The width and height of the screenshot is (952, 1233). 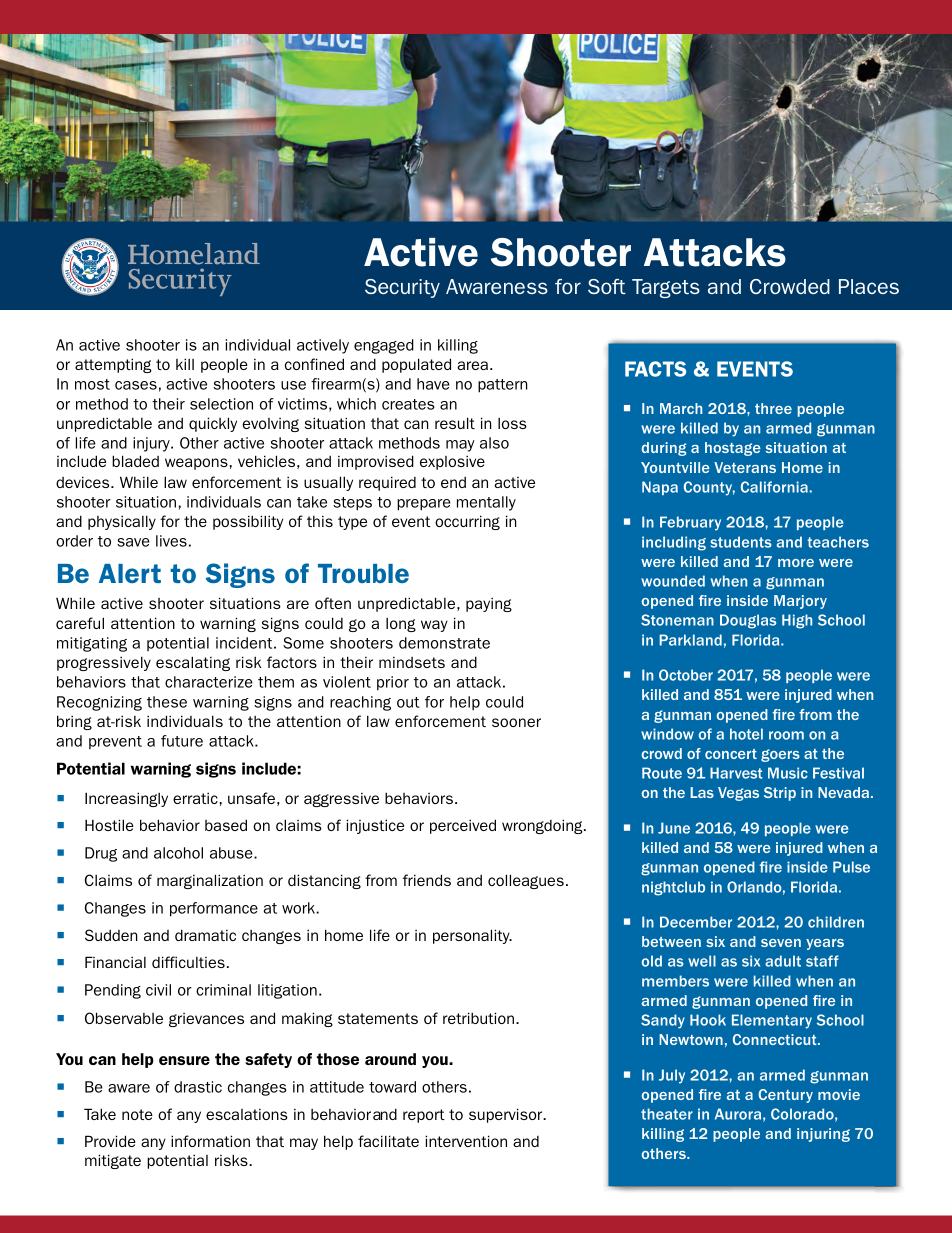 I want to click on Alert, so click(x=130, y=573).
